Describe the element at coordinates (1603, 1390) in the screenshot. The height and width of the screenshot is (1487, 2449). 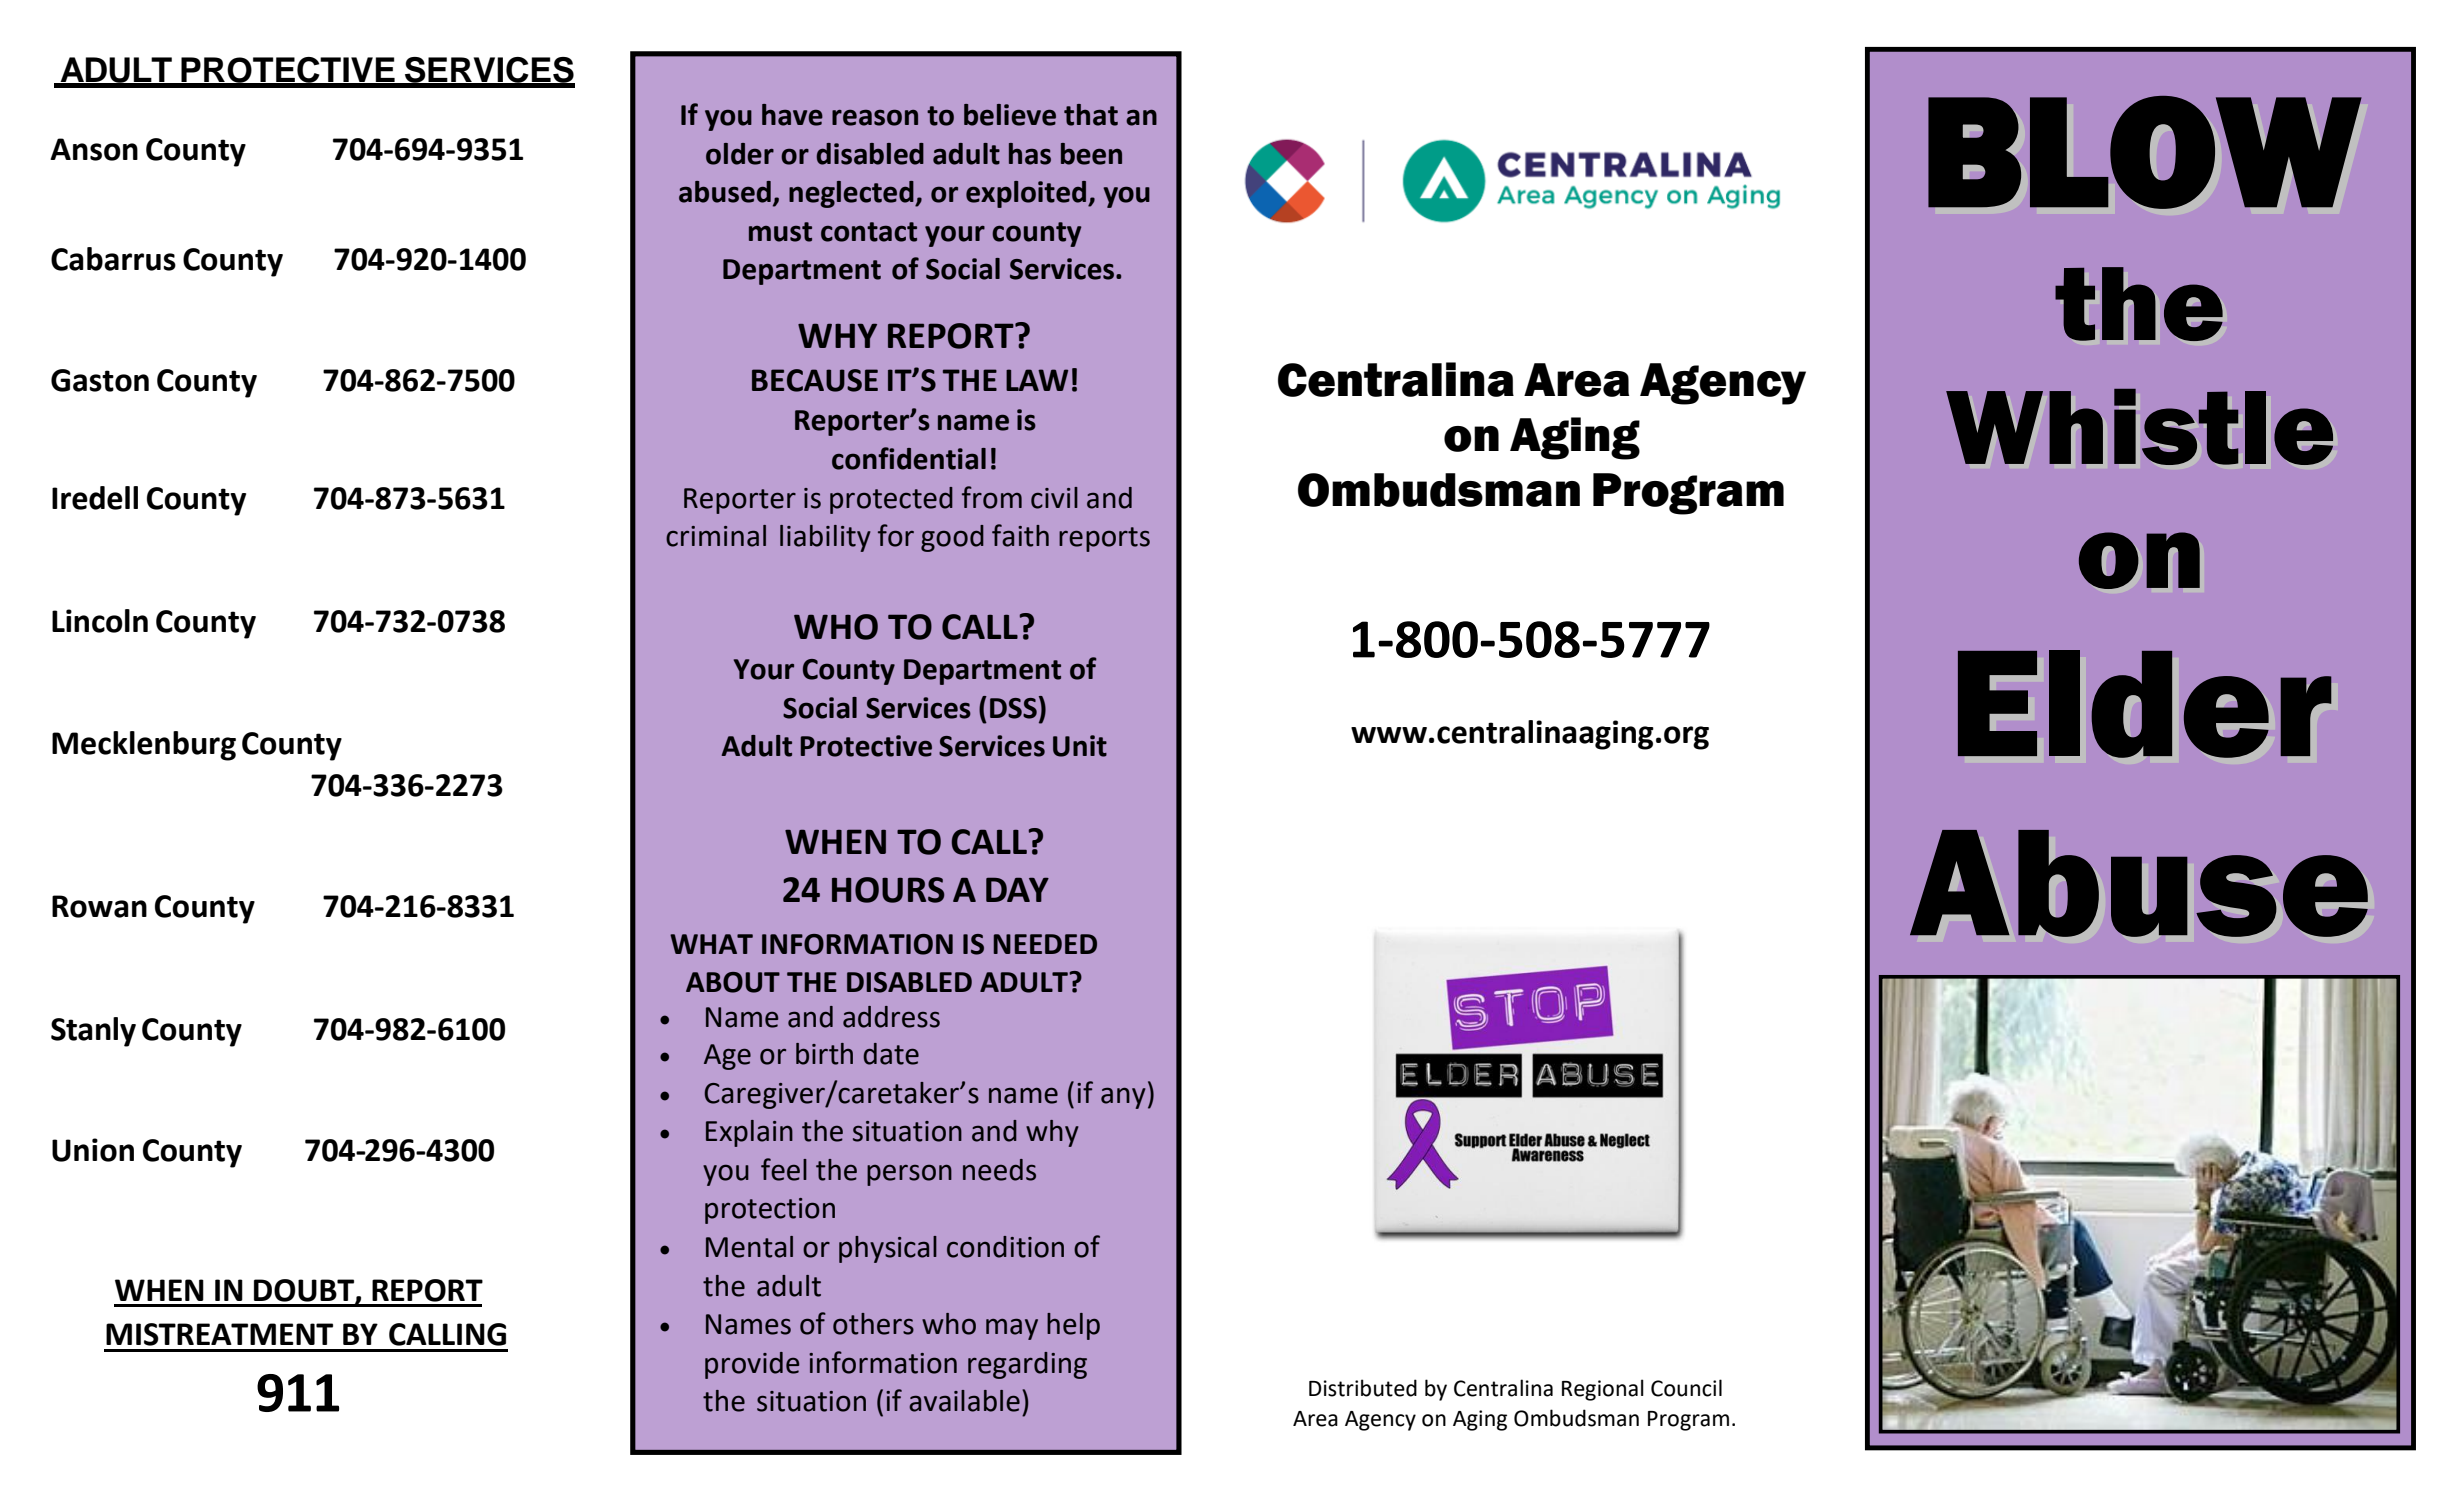
I see `Regional` at that location.
